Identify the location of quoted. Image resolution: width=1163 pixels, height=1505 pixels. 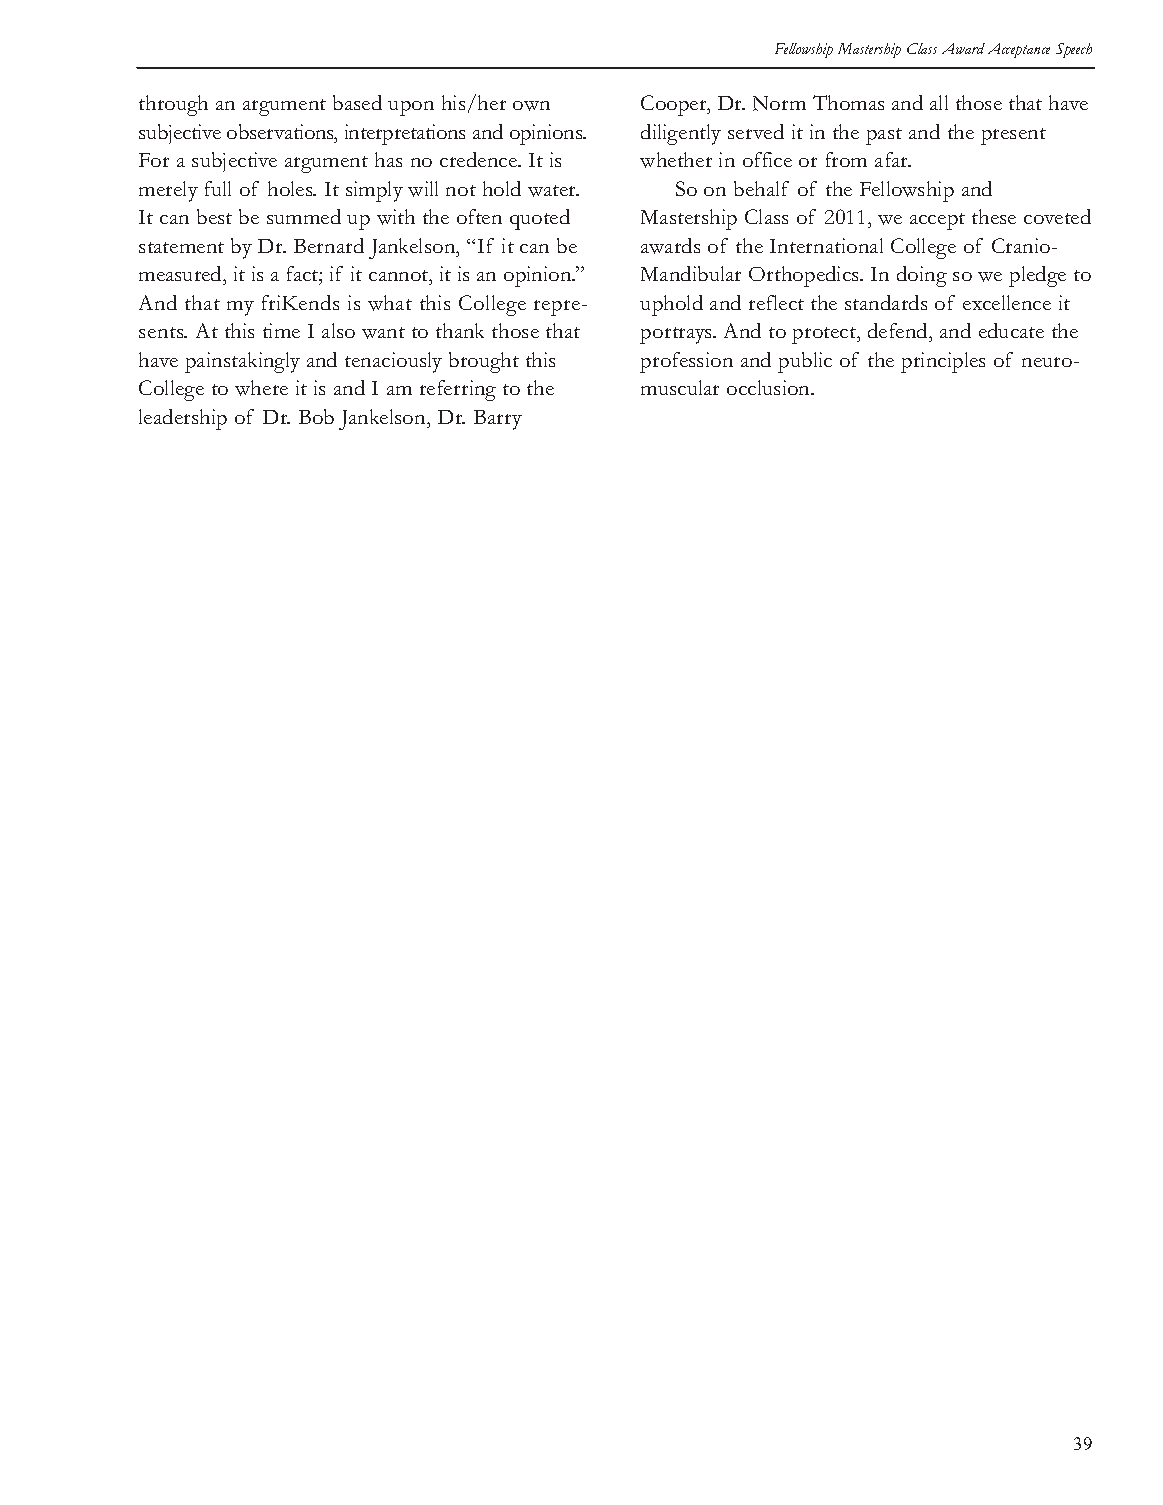
(540, 219).
